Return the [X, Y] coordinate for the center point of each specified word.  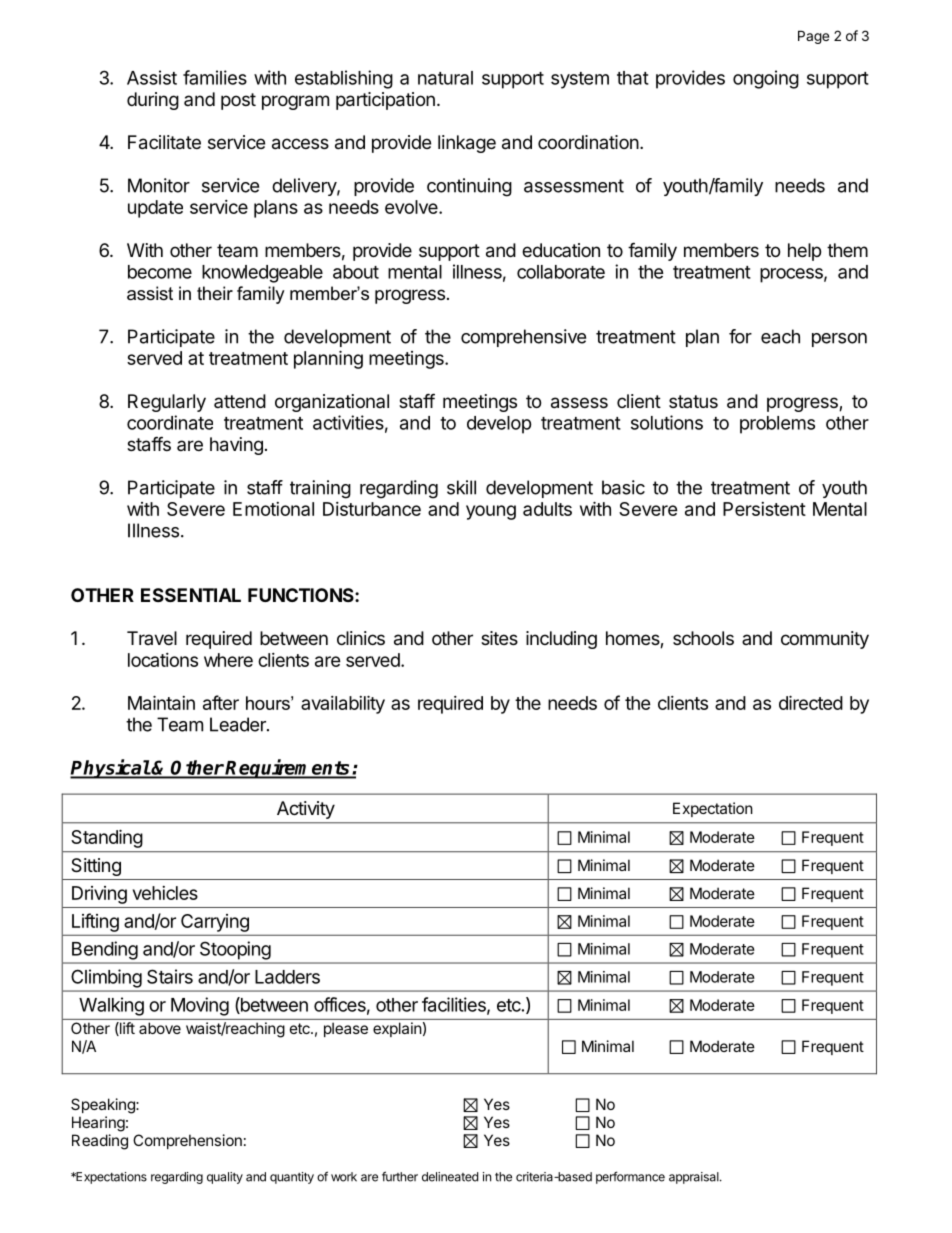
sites [499, 638]
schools [703, 638]
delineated [450, 1177]
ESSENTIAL [191, 595]
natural [445, 78]
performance [630, 1177]
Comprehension [187, 1141]
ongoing [766, 79]
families [215, 77]
